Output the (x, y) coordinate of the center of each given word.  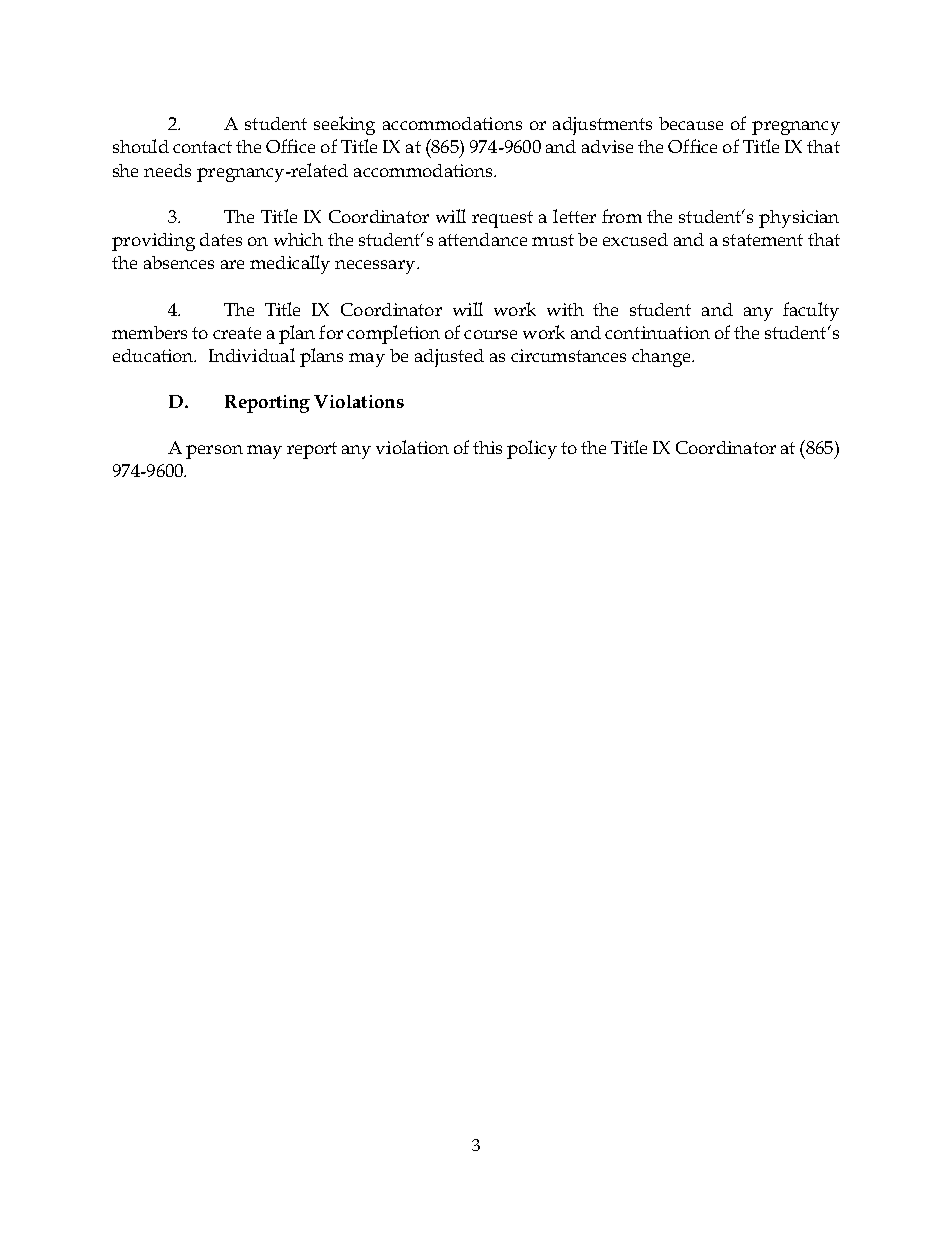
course (490, 334)
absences (179, 262)
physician (799, 219)
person (214, 452)
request (502, 219)
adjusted (449, 358)
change (662, 358)
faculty (811, 311)
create (237, 333)
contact (202, 147)
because (691, 123)
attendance (483, 239)
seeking (344, 125)
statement (763, 240)
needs (167, 170)
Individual (252, 355)
